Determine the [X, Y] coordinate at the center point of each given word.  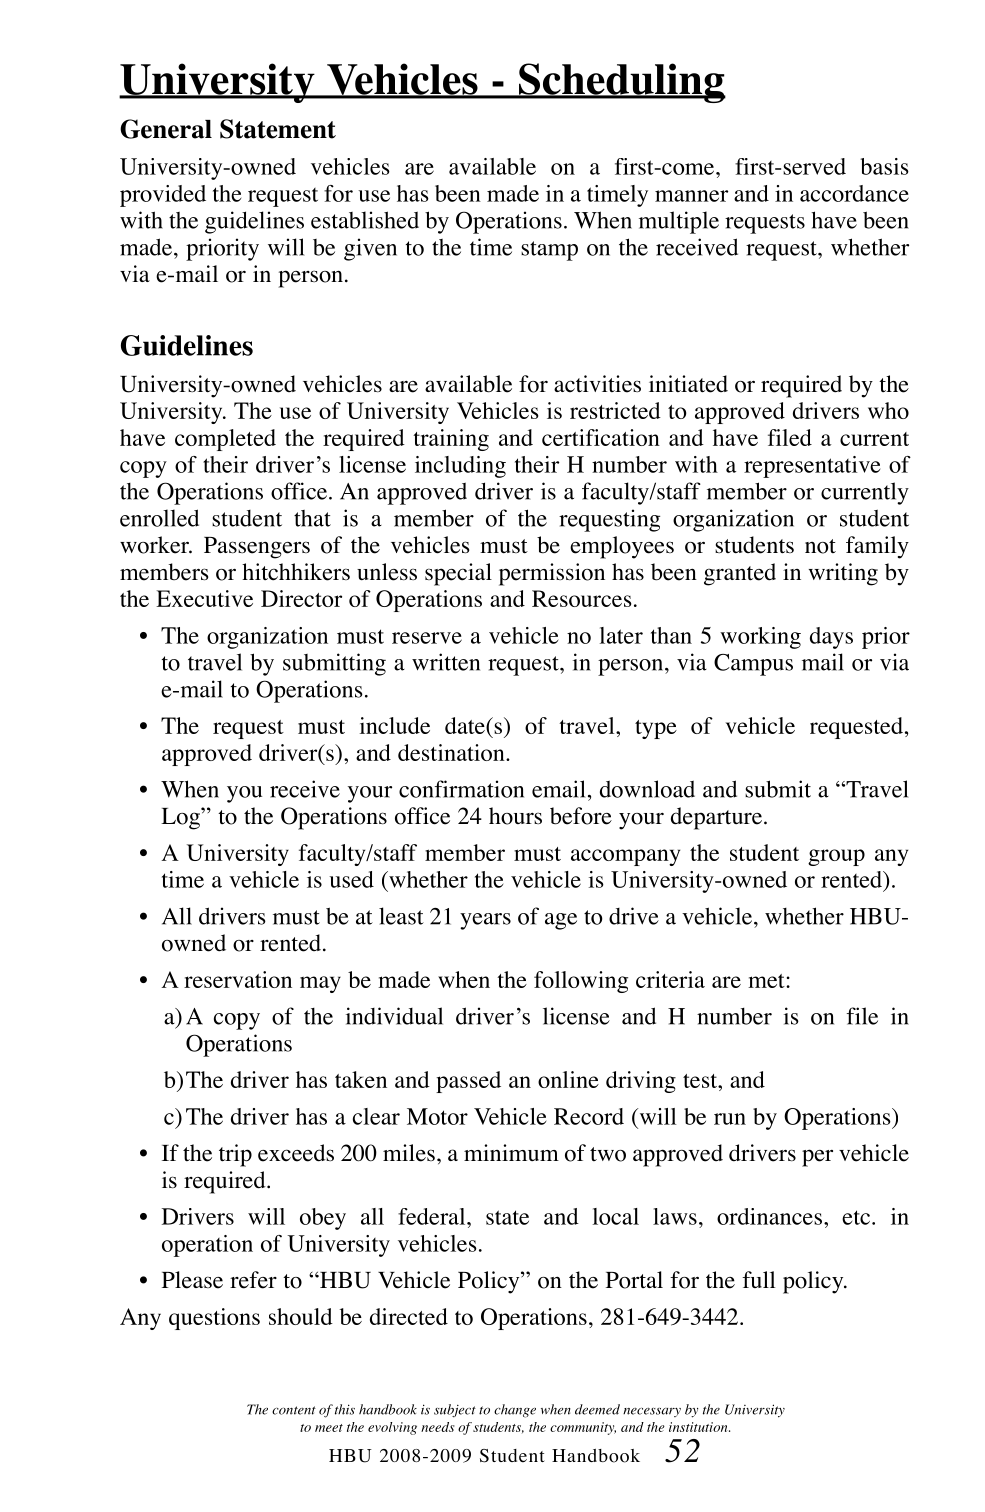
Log [181, 819]
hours [515, 816]
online [568, 1079]
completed [225, 440]
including [460, 467]
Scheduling [621, 83]
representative [812, 467]
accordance [854, 193]
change [515, 1411]
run [730, 1119]
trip [235, 1155]
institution [699, 1427]
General [166, 129]
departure [718, 818]
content [294, 1410]
